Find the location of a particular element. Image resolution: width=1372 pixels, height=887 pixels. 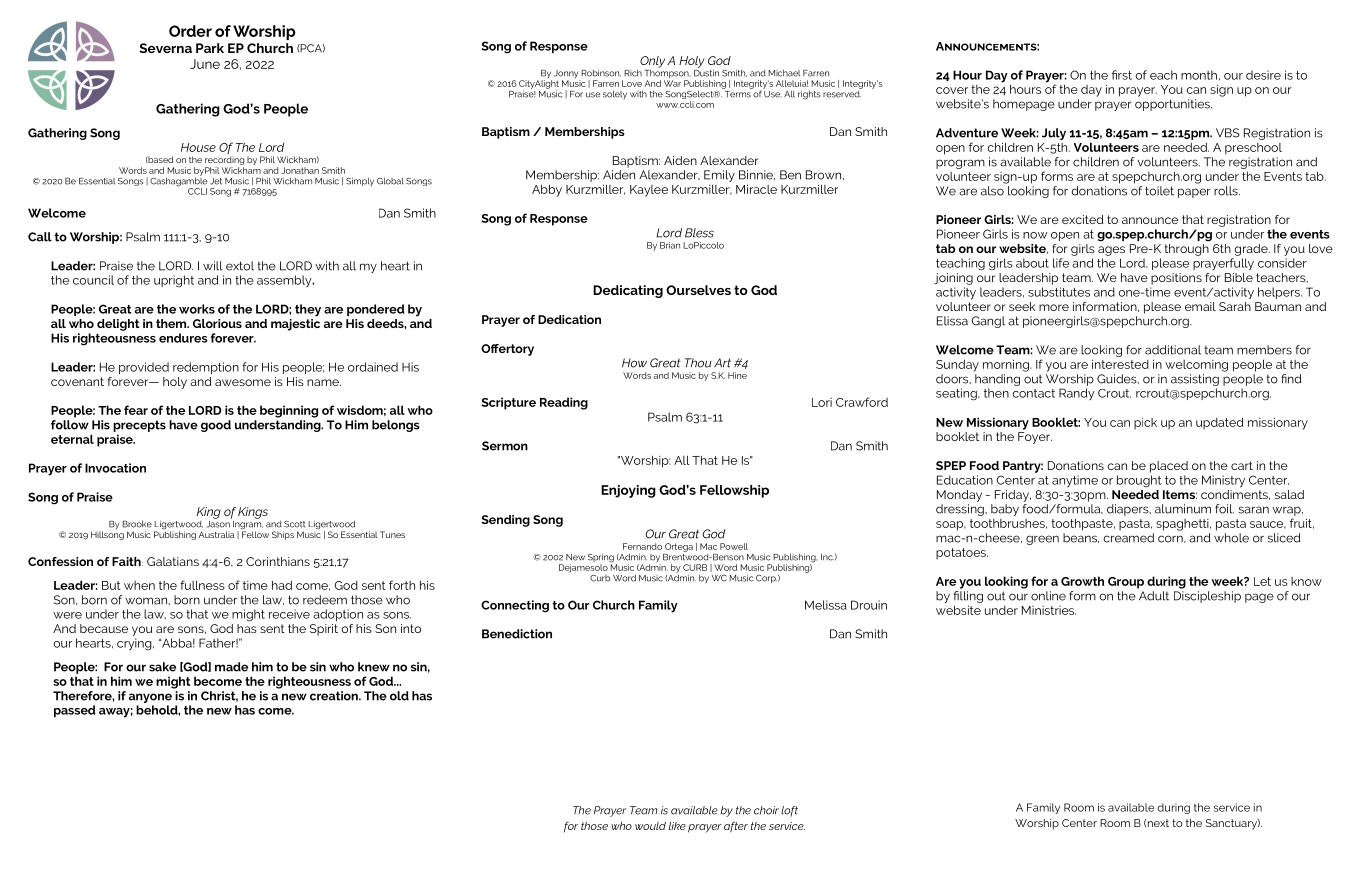

Park is located at coordinates (210, 48).
